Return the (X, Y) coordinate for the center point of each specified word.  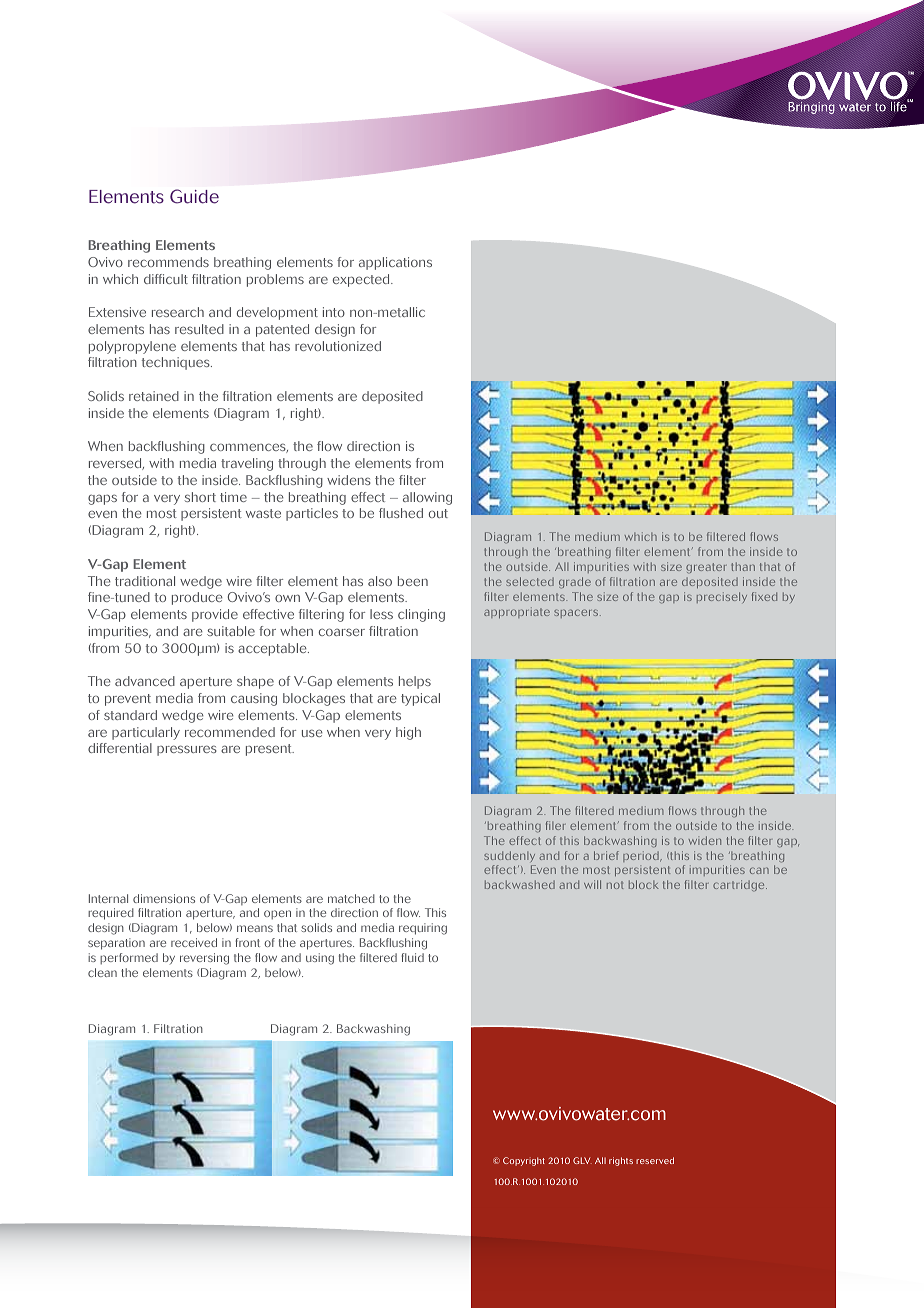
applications (395, 263)
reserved (655, 1160)
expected (362, 280)
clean (102, 972)
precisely (722, 597)
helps (415, 682)
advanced (145, 681)
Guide (194, 196)
